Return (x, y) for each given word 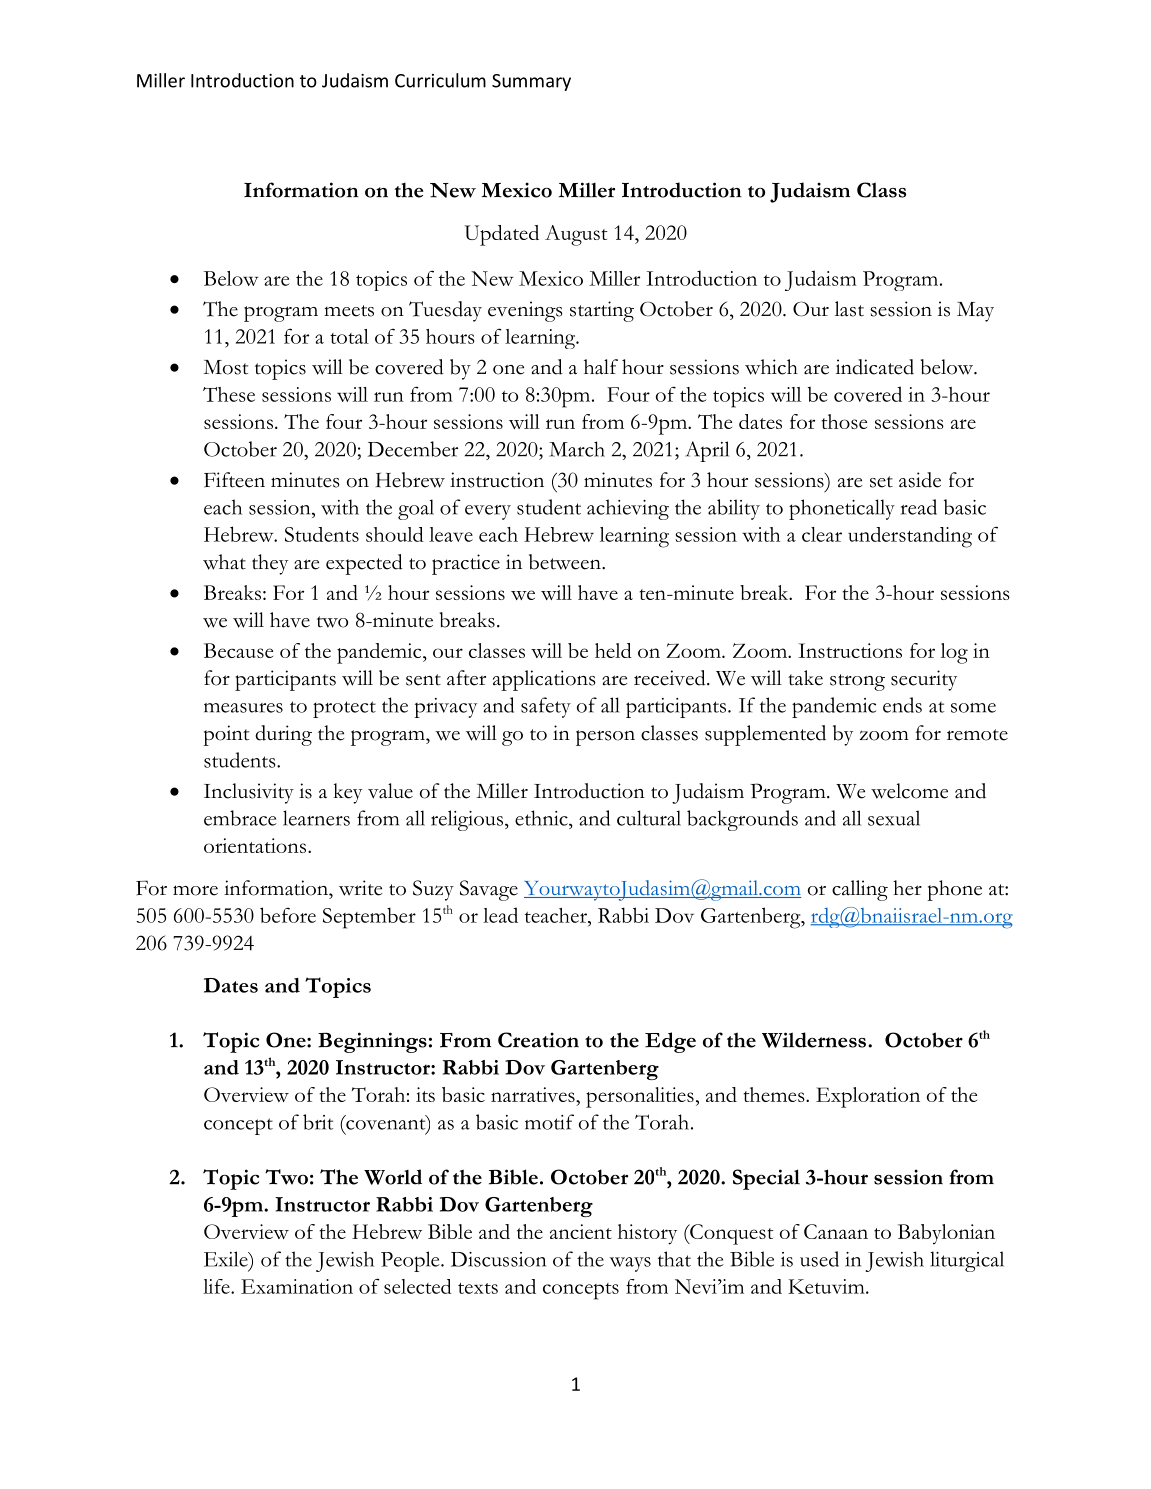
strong (857, 682)
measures (243, 708)
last (849, 309)
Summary (531, 82)
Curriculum (440, 80)
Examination (297, 1286)
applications (544, 680)
